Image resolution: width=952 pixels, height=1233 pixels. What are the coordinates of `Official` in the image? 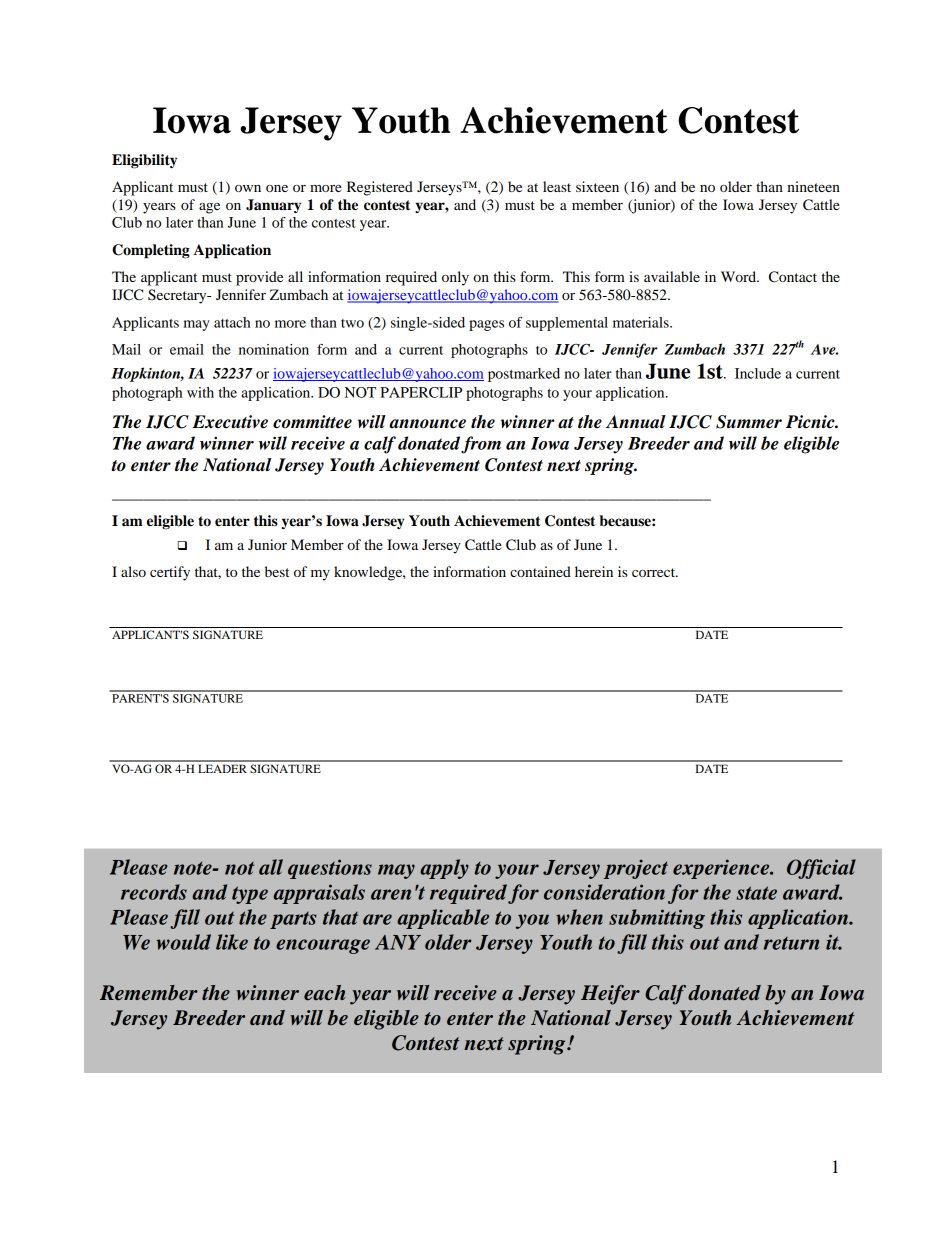 It's located at (821, 869).
